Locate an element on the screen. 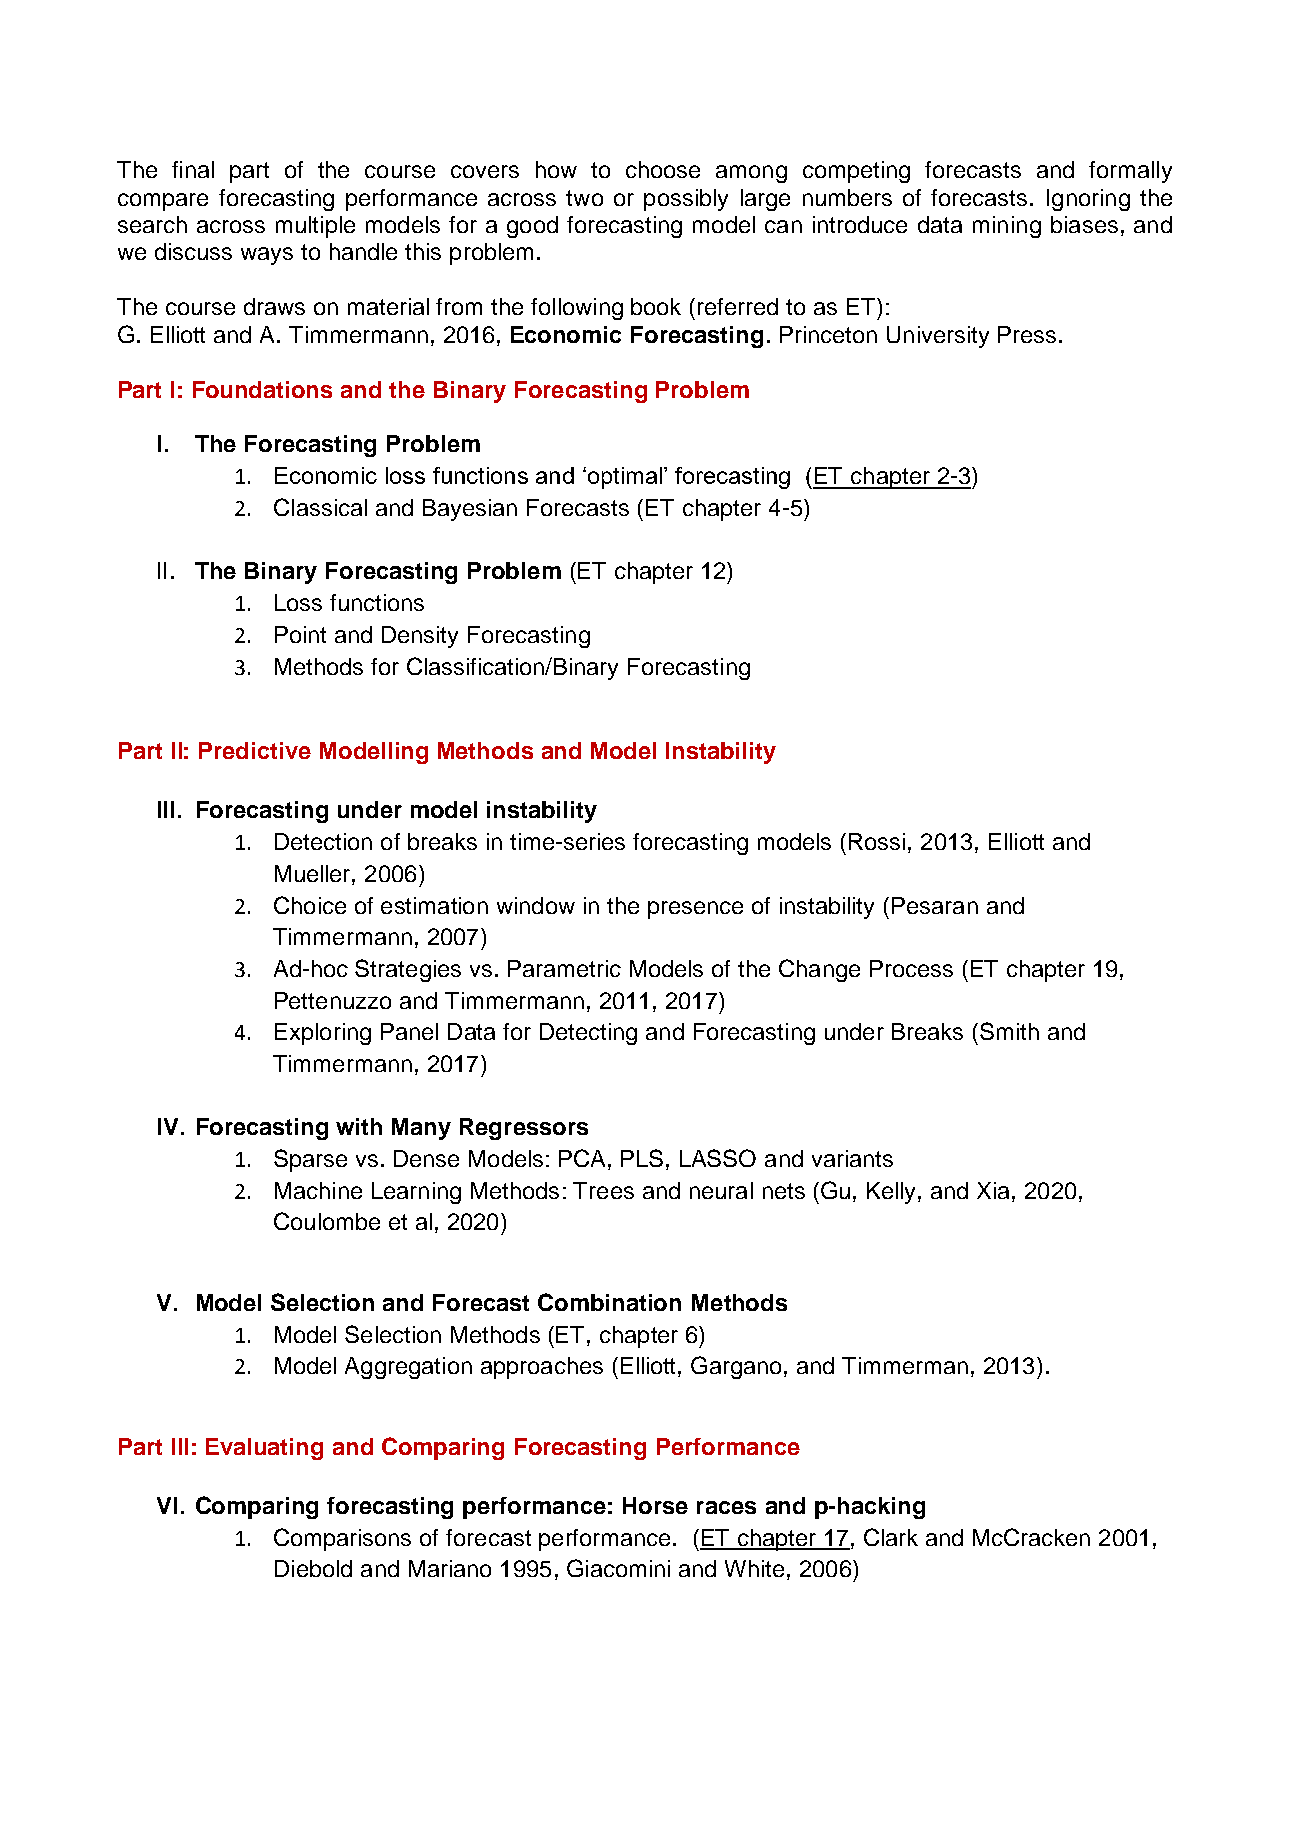 This screenshot has width=1290, height=1824. possibly is located at coordinates (686, 200).
